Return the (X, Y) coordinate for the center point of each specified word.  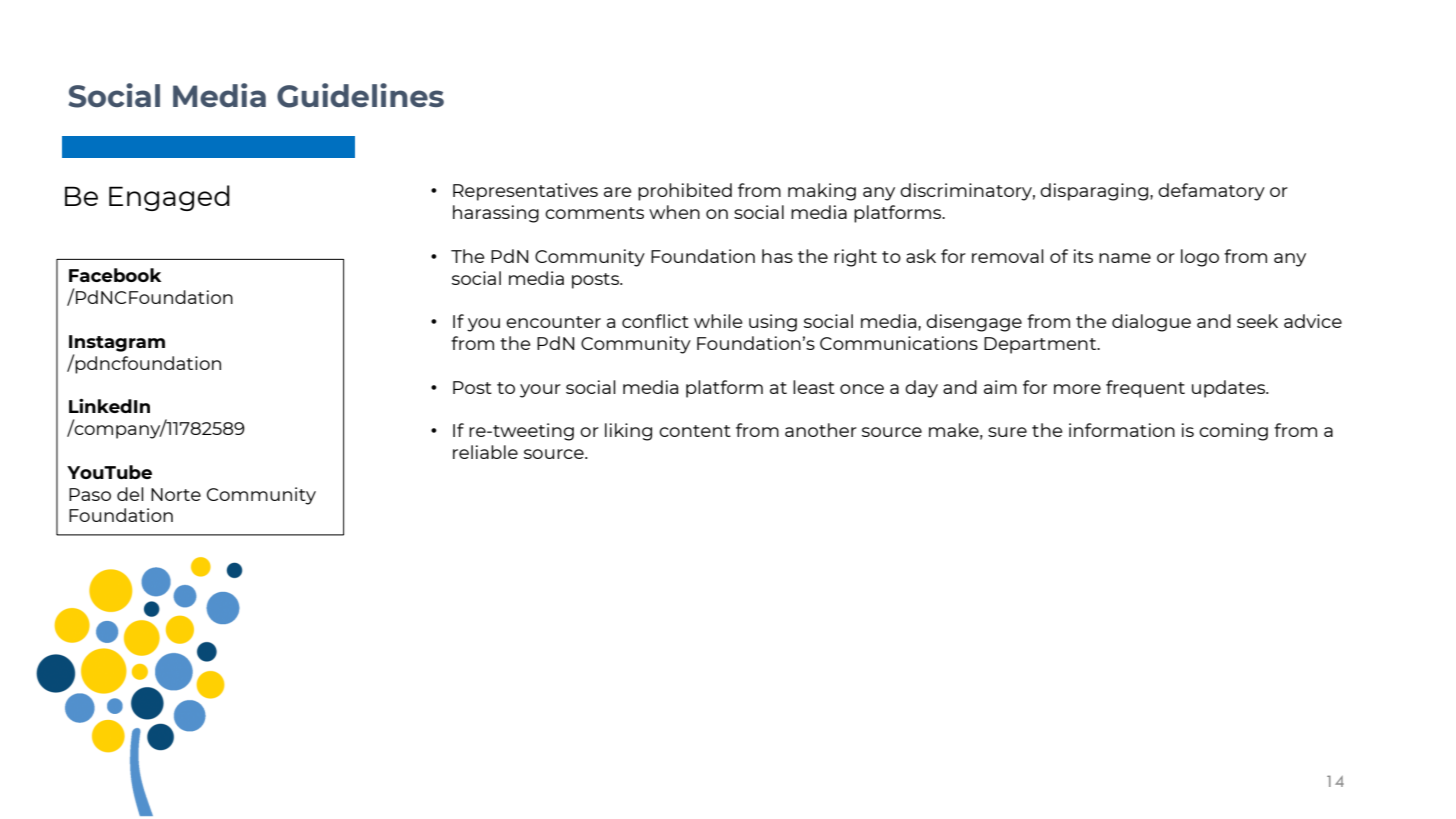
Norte (176, 494)
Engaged (169, 198)
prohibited (685, 192)
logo (1200, 258)
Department (1041, 345)
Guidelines (360, 95)
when (674, 212)
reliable (485, 452)
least (814, 387)
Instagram (117, 343)
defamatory (1211, 192)
